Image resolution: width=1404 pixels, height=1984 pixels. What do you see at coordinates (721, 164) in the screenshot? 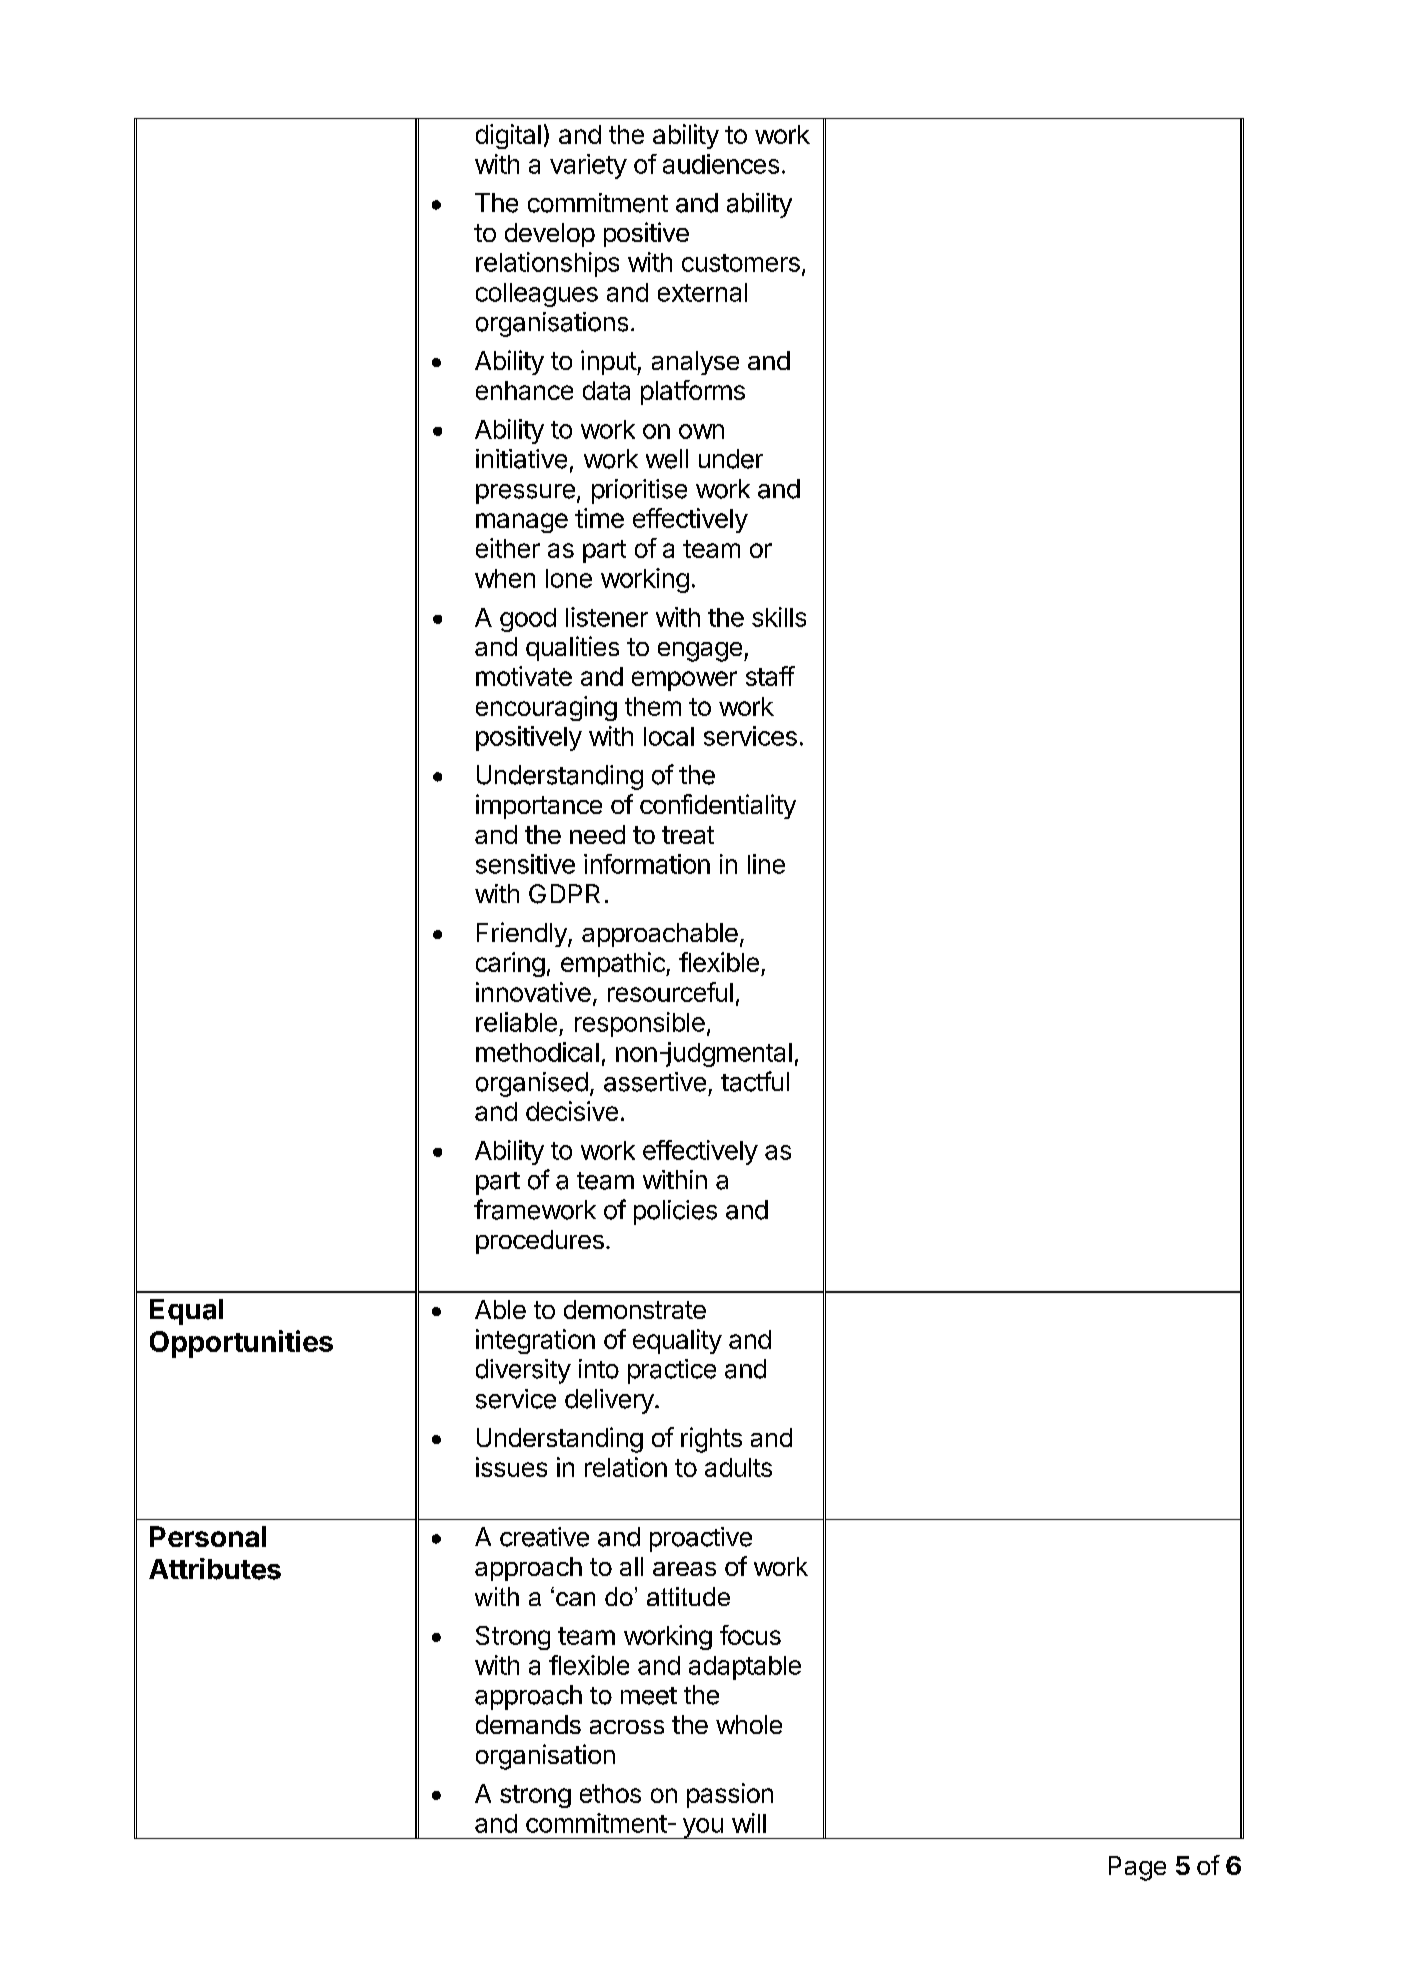
I see `audiences` at bounding box center [721, 164].
